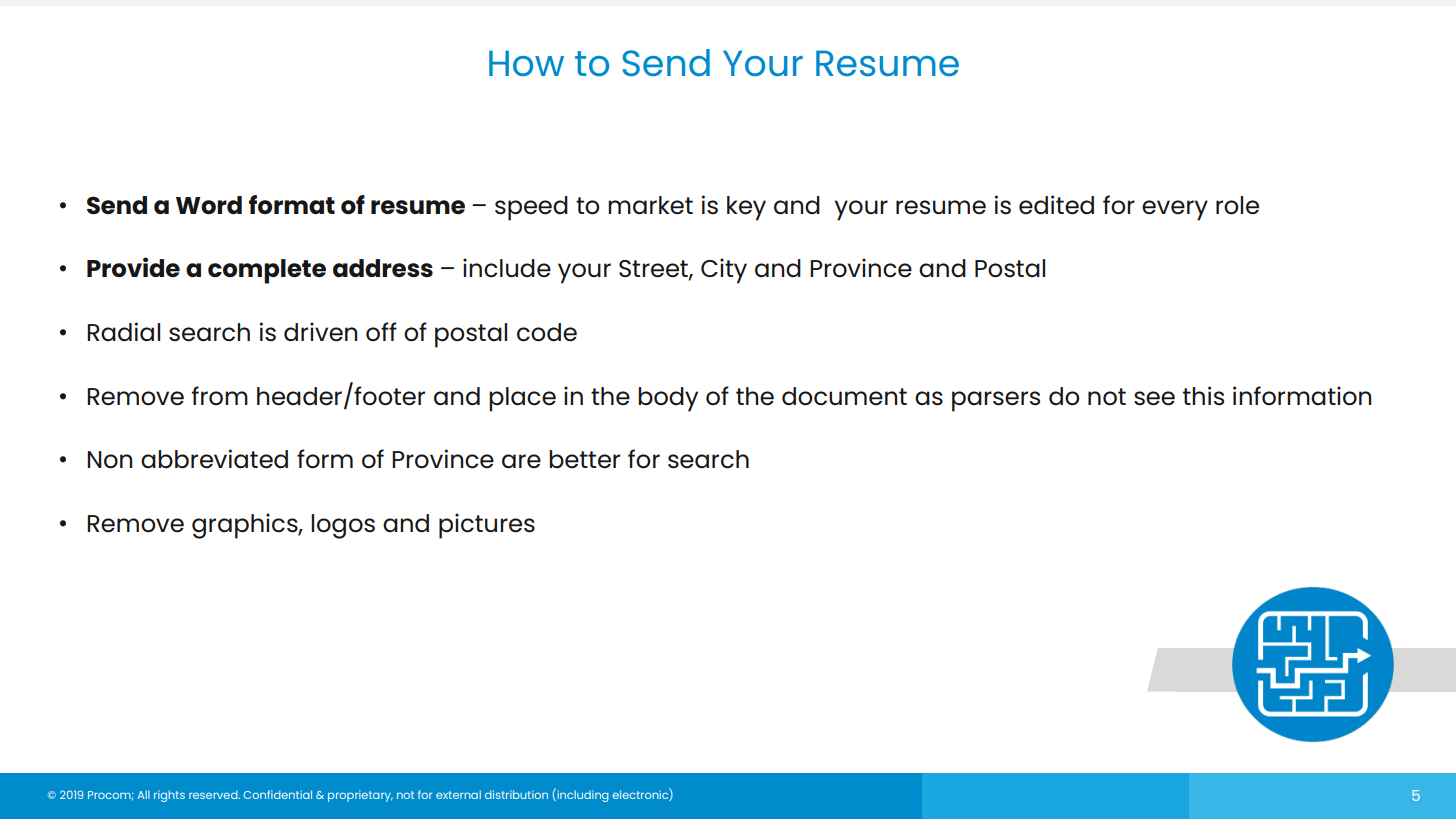  I want to click on market, so click(650, 205).
